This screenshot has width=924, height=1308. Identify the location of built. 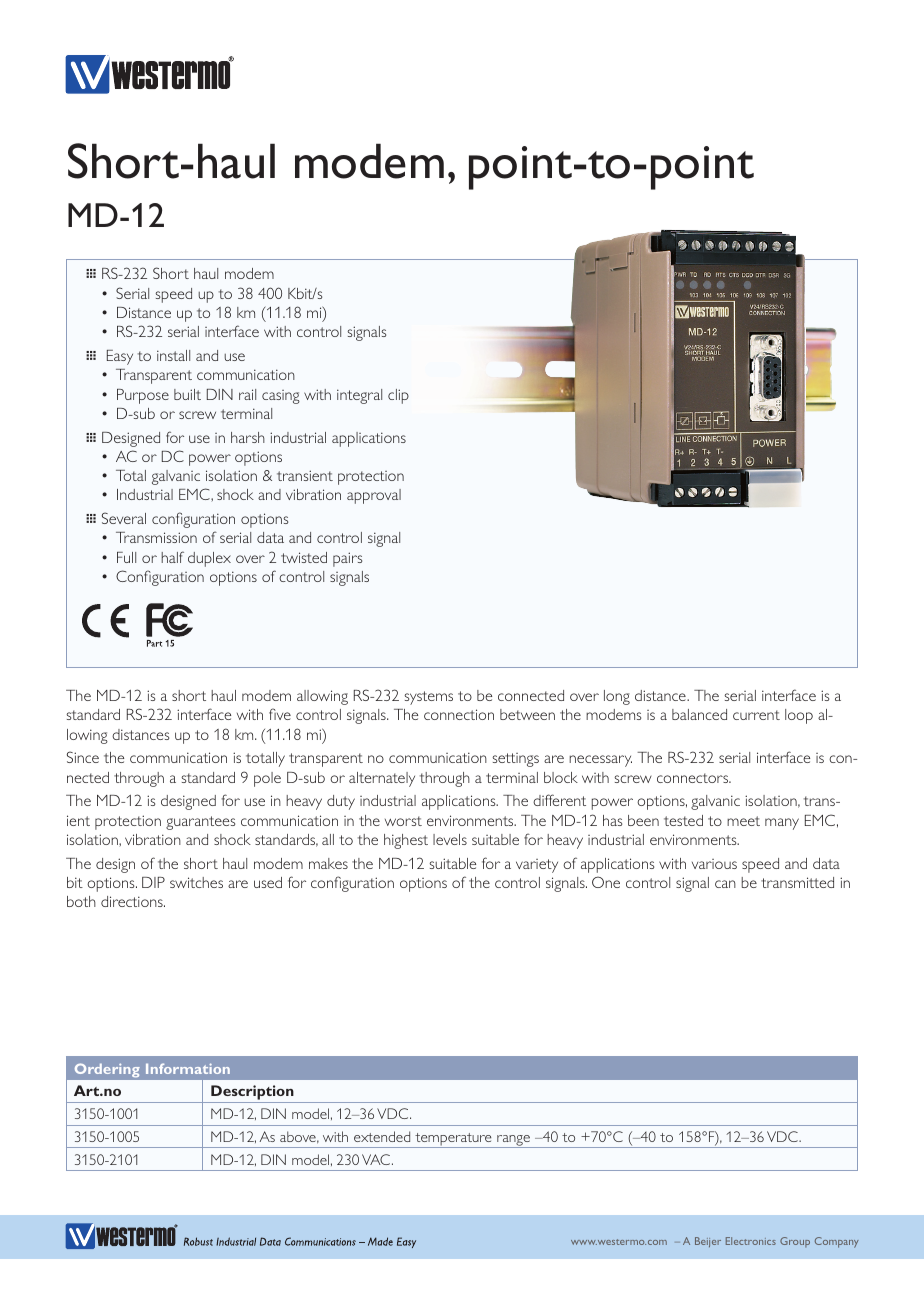
(187, 394).
